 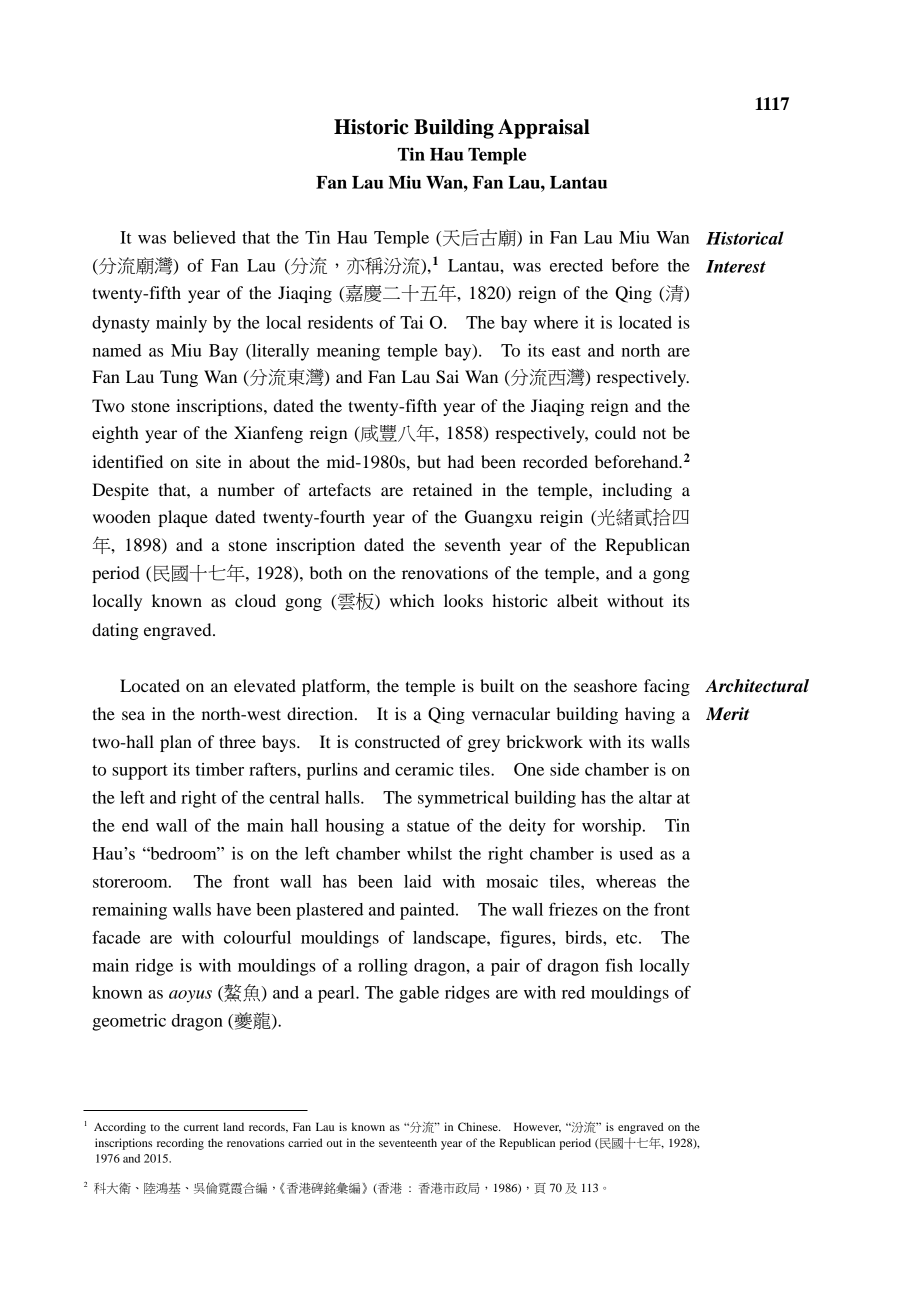 What do you see at coordinates (179, 378) in the screenshot?
I see `Tung` at bounding box center [179, 378].
